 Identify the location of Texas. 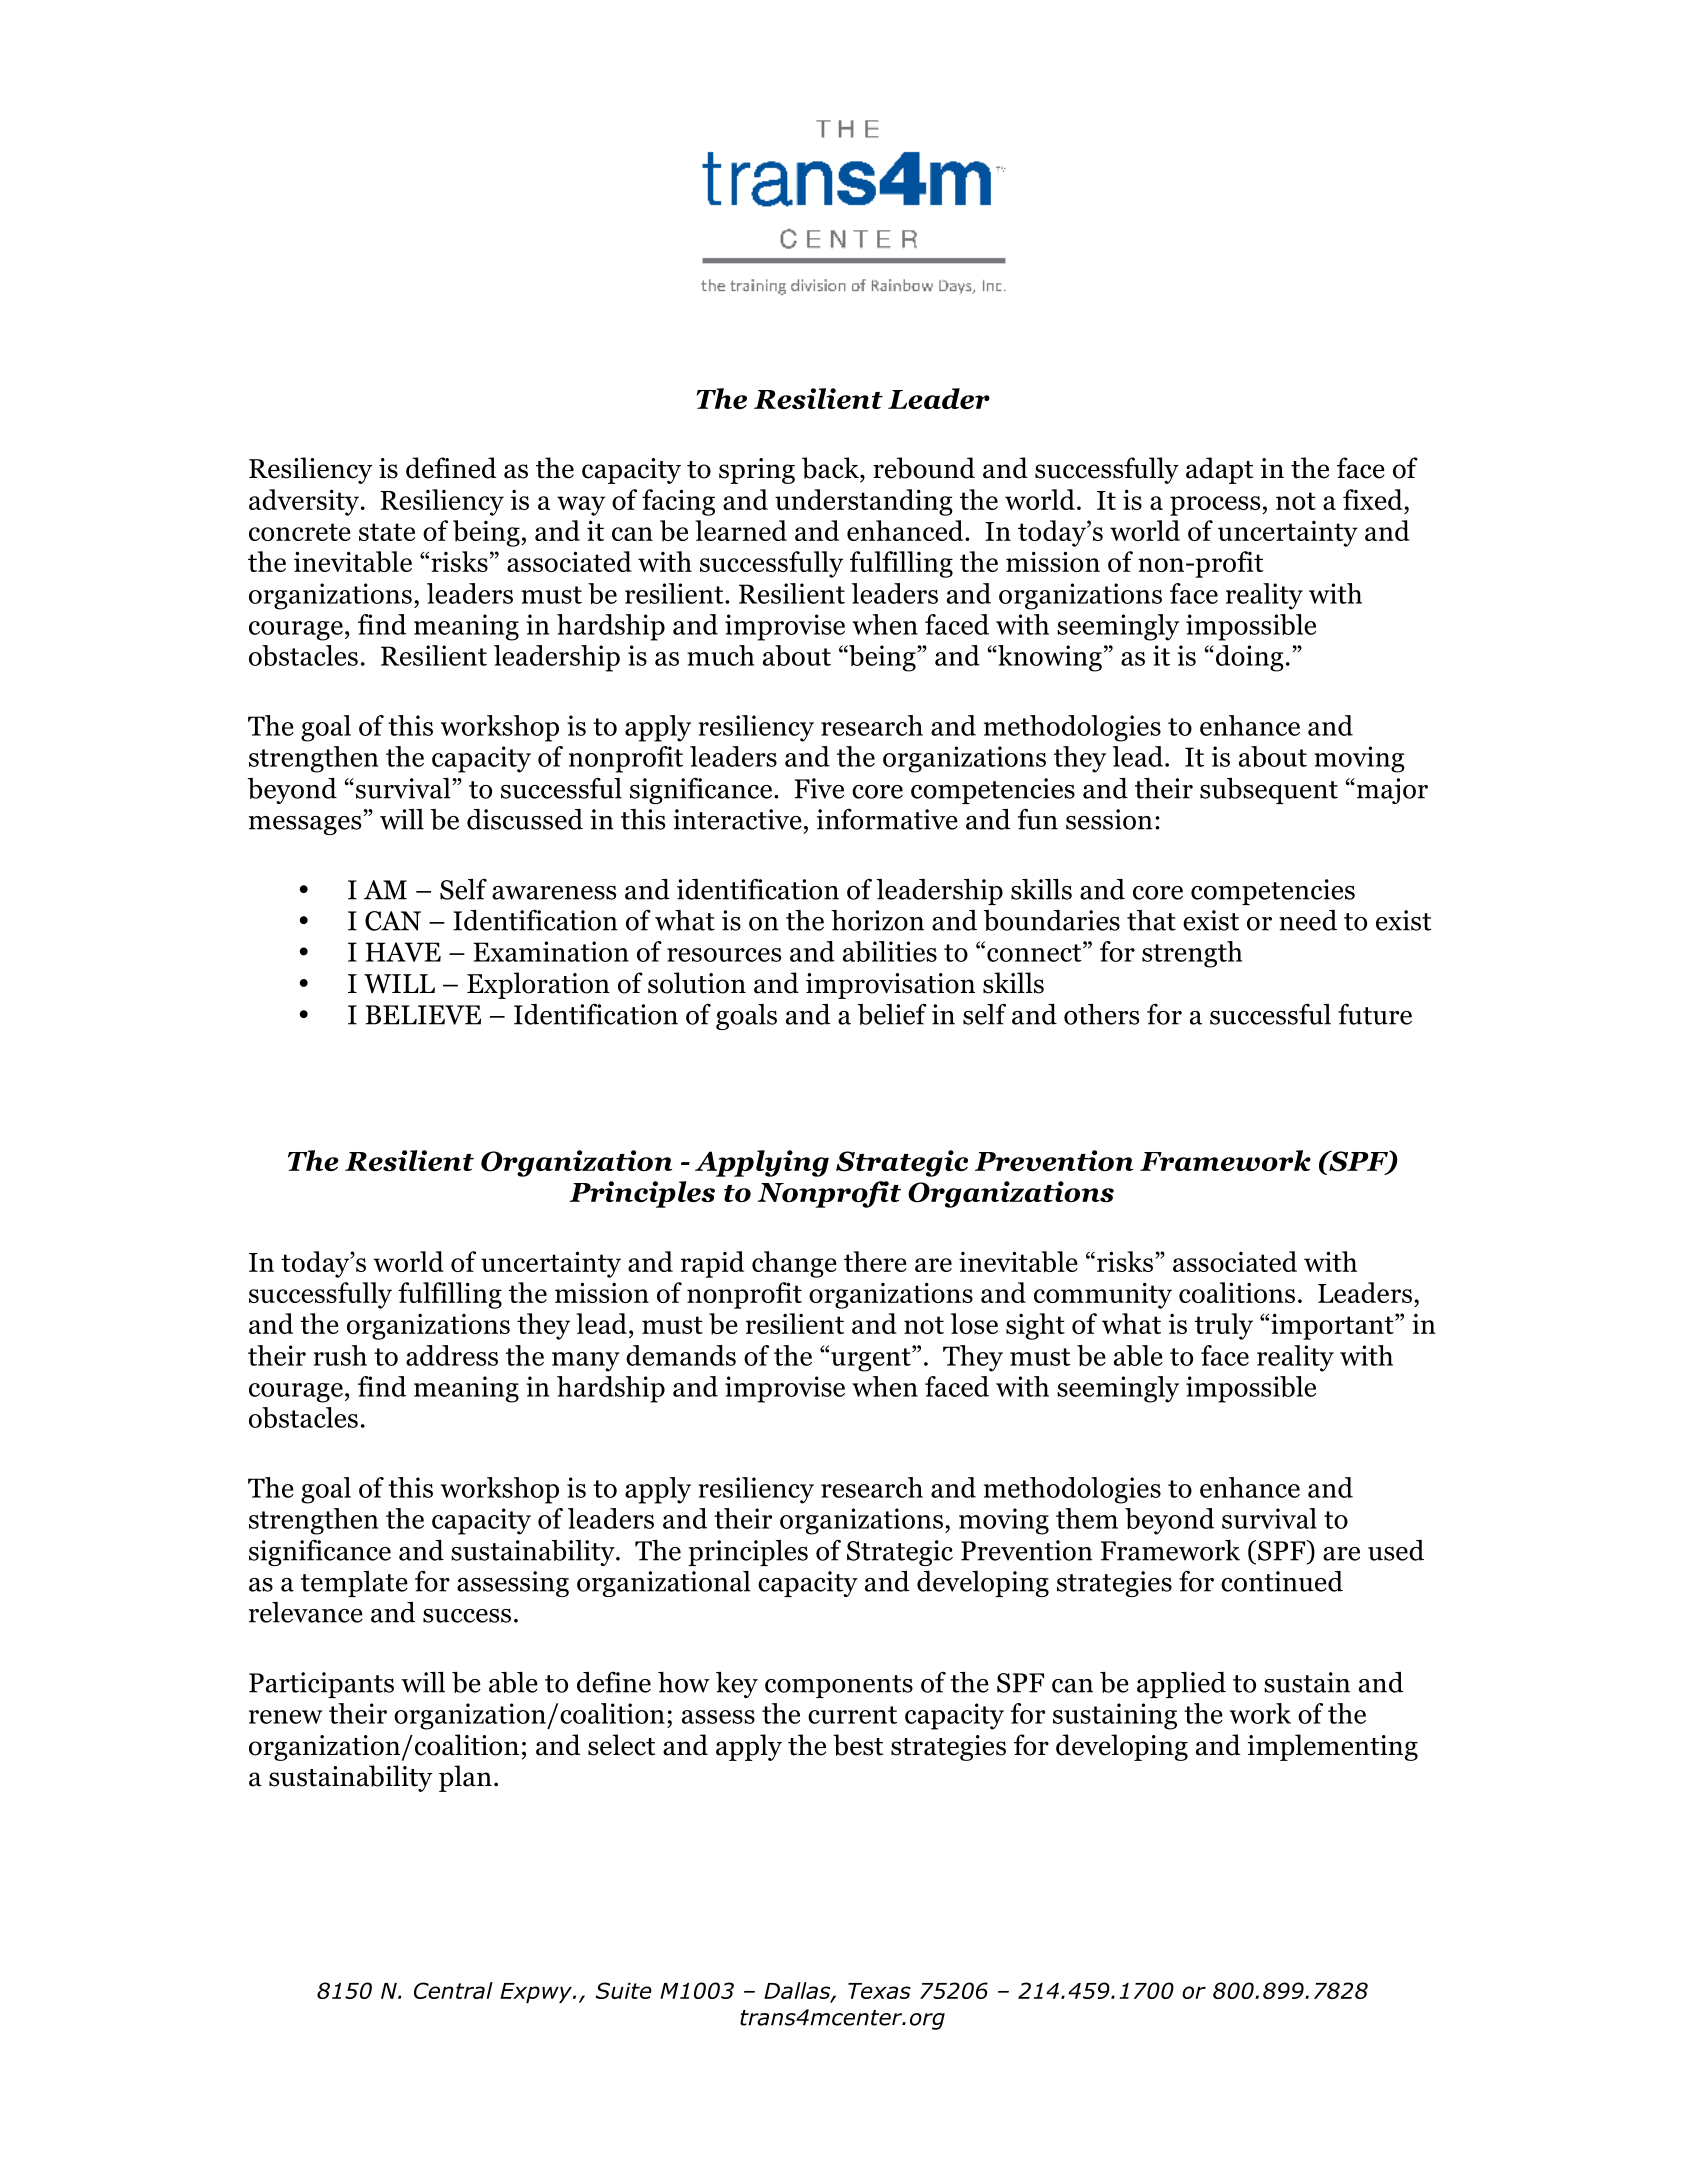
(879, 1991).
